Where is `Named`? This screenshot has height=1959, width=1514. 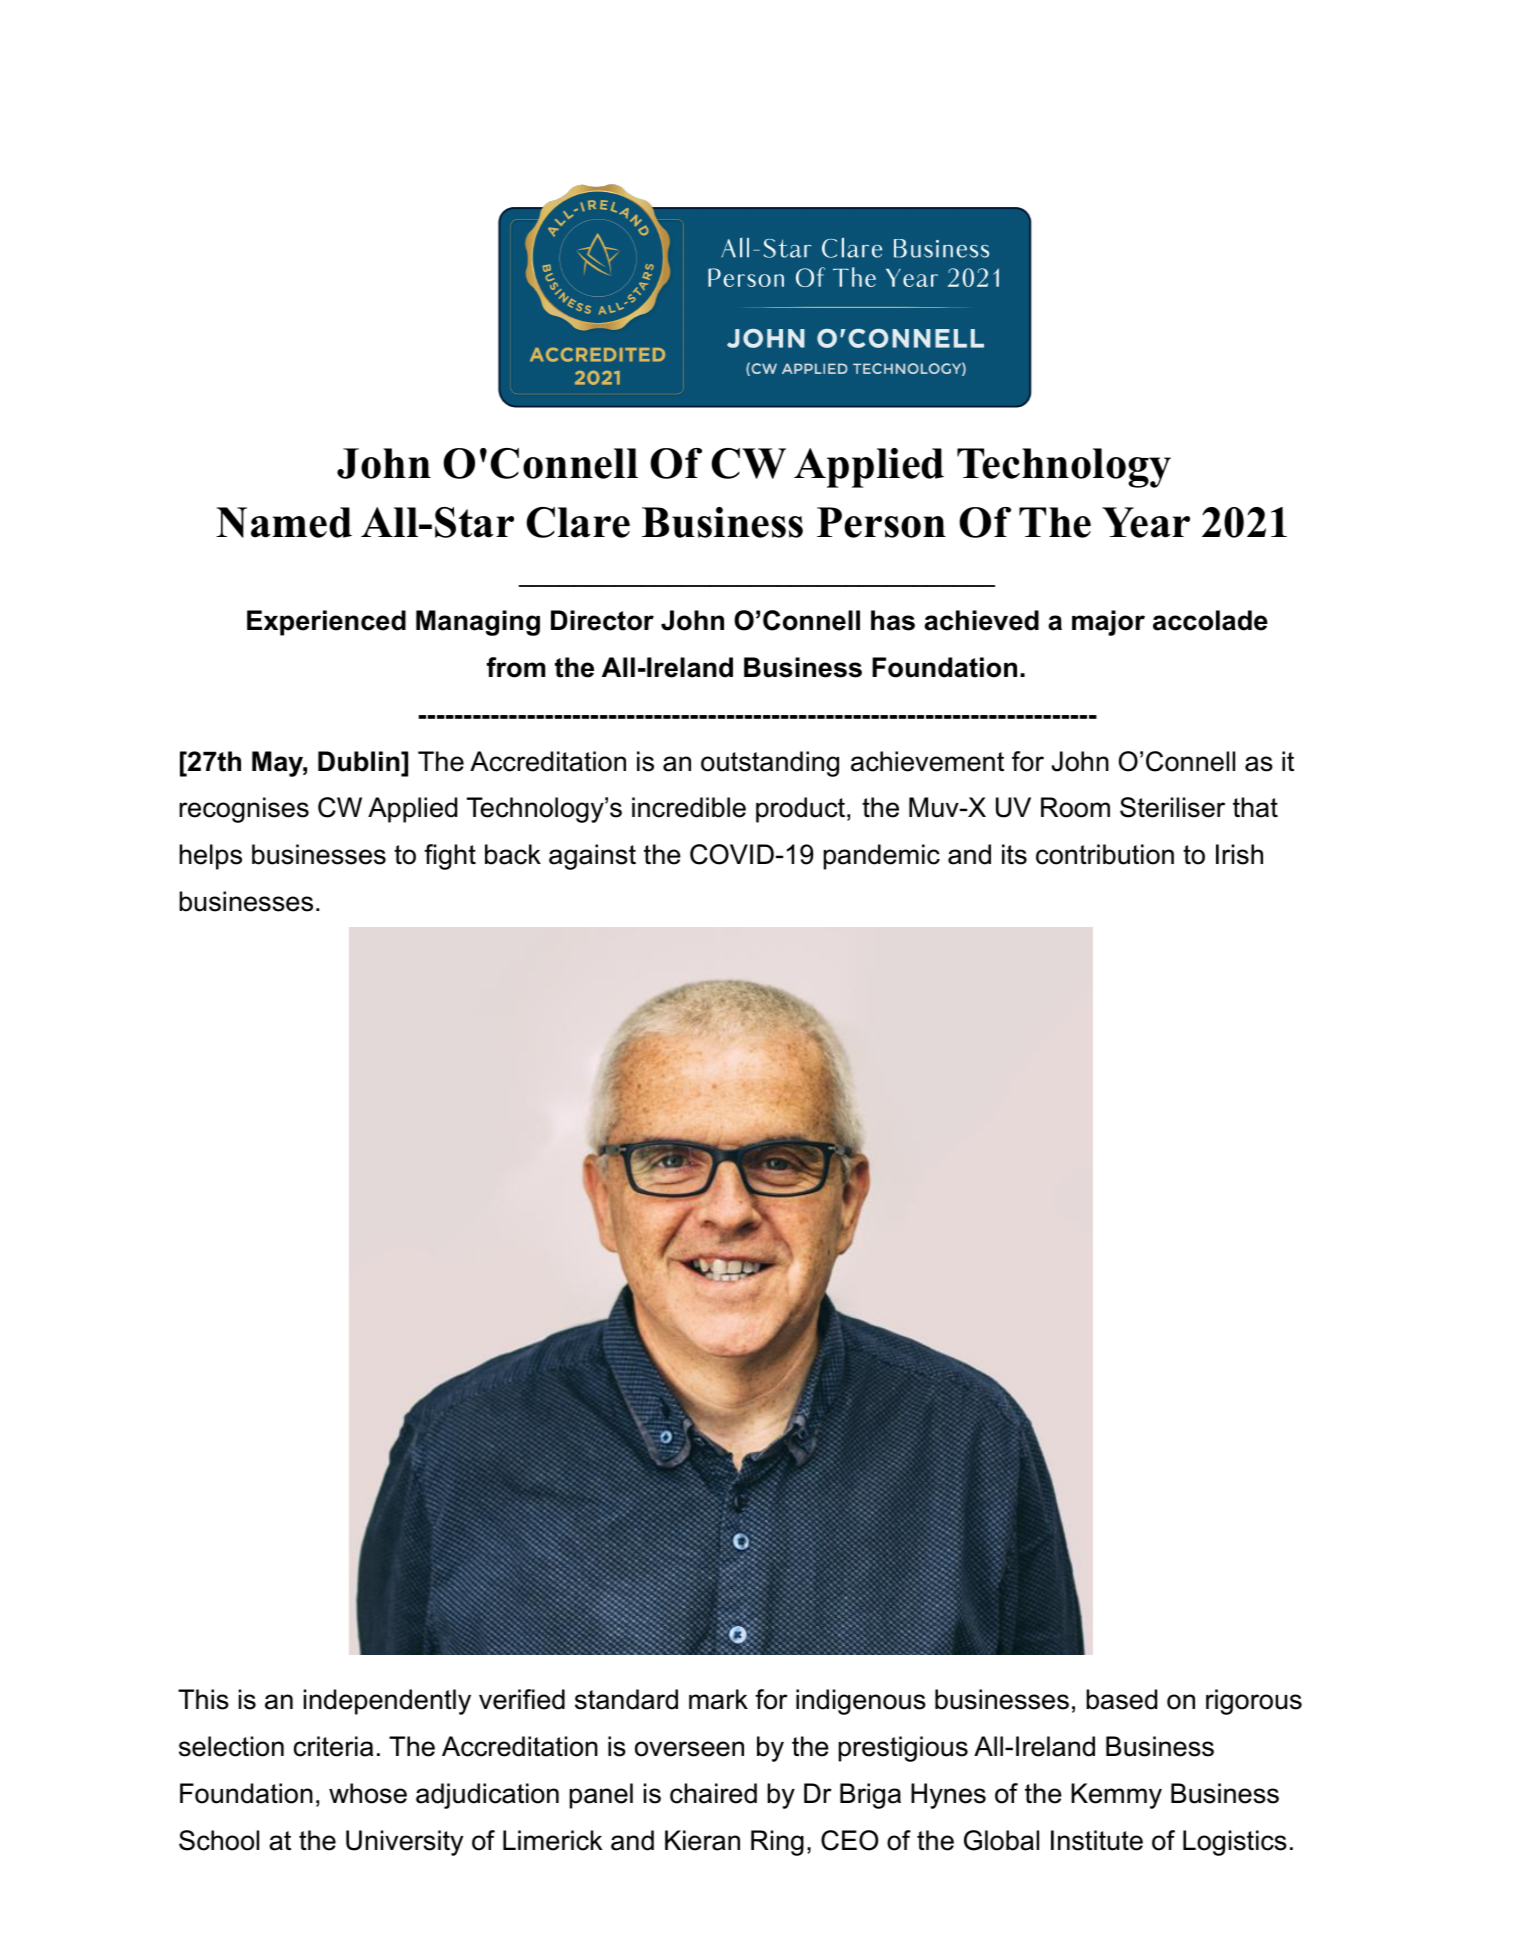 Named is located at coordinates (284, 522).
